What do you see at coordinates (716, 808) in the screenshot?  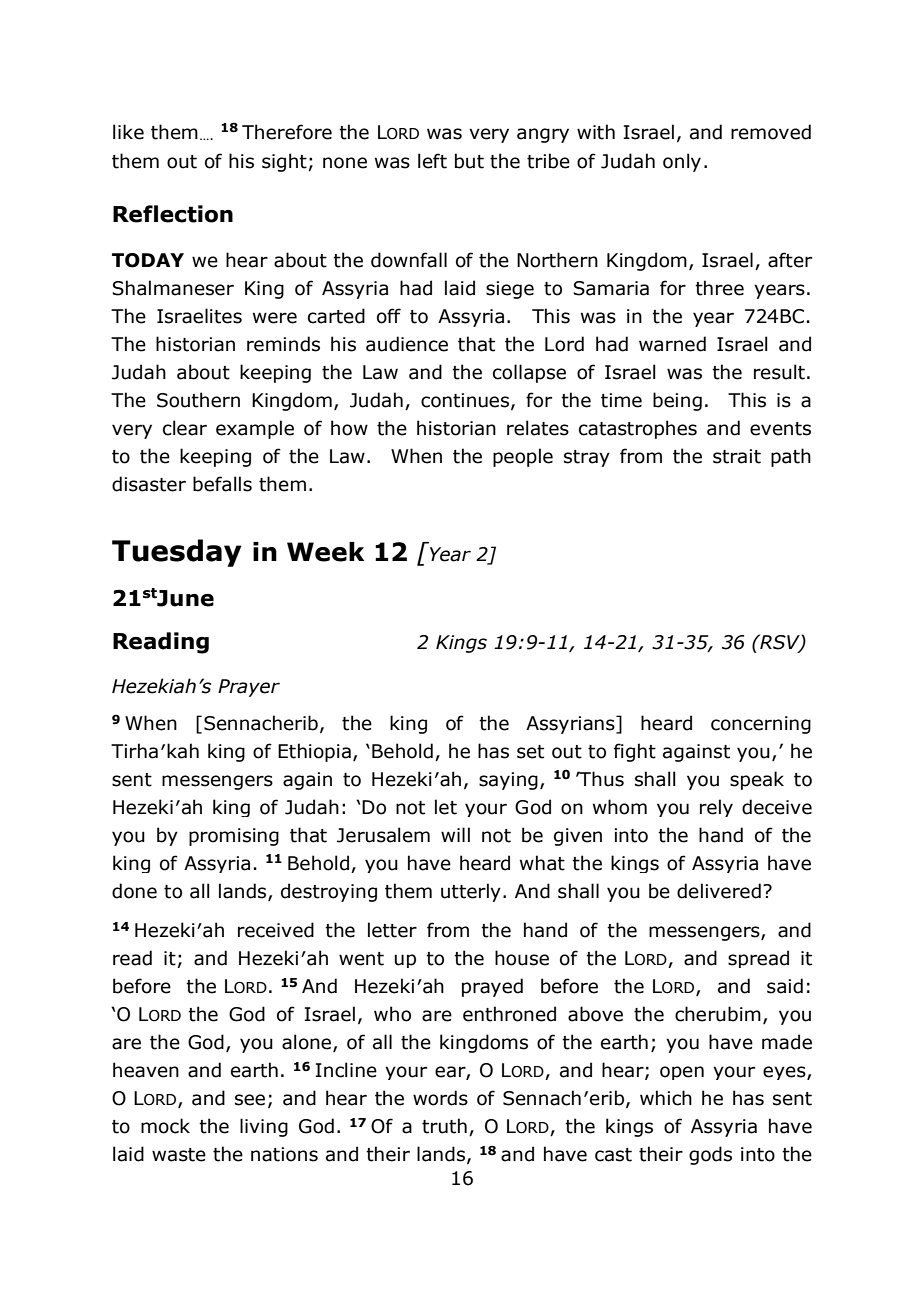 I see `rely` at bounding box center [716, 808].
